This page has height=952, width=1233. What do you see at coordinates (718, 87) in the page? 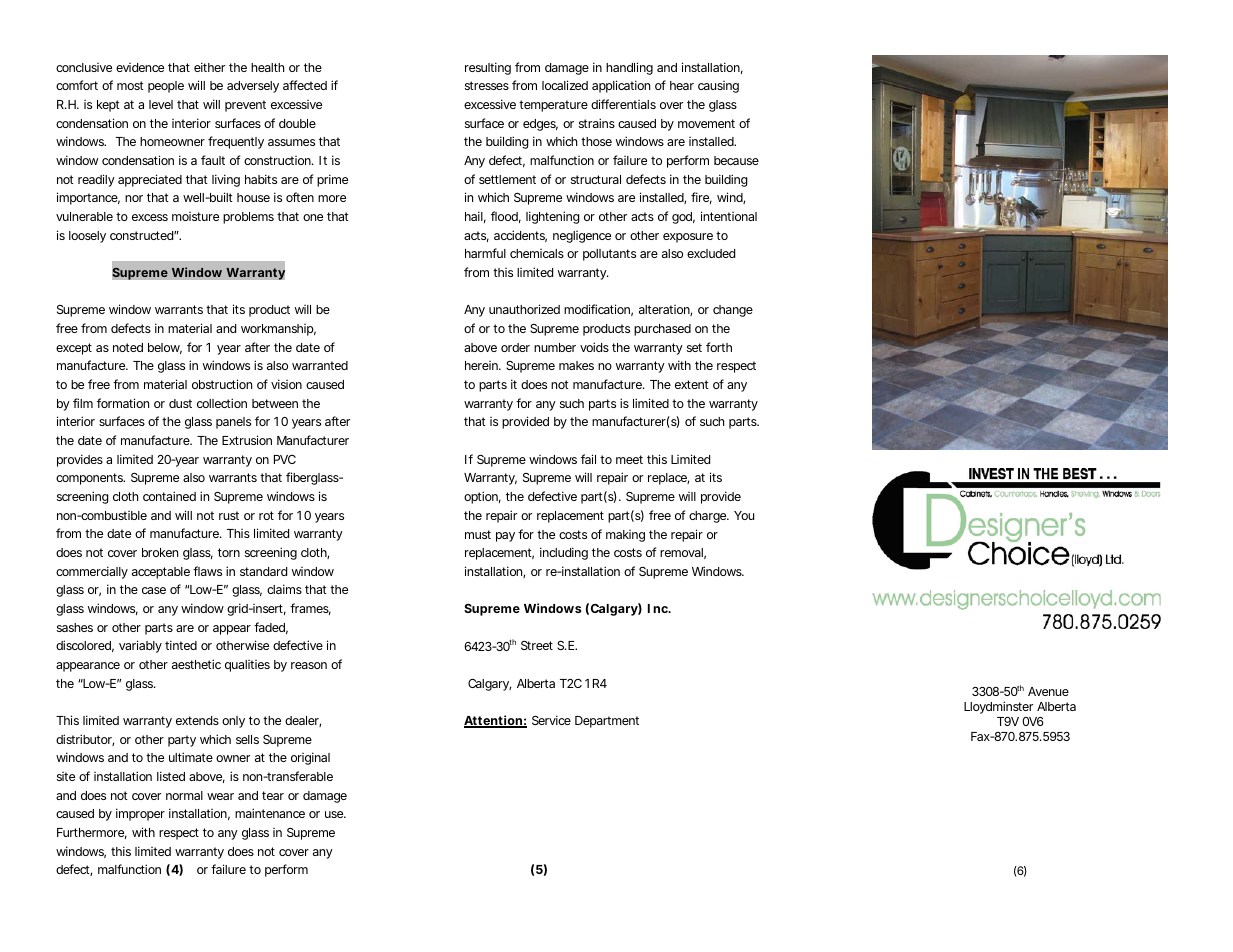
I see `causing` at bounding box center [718, 87].
